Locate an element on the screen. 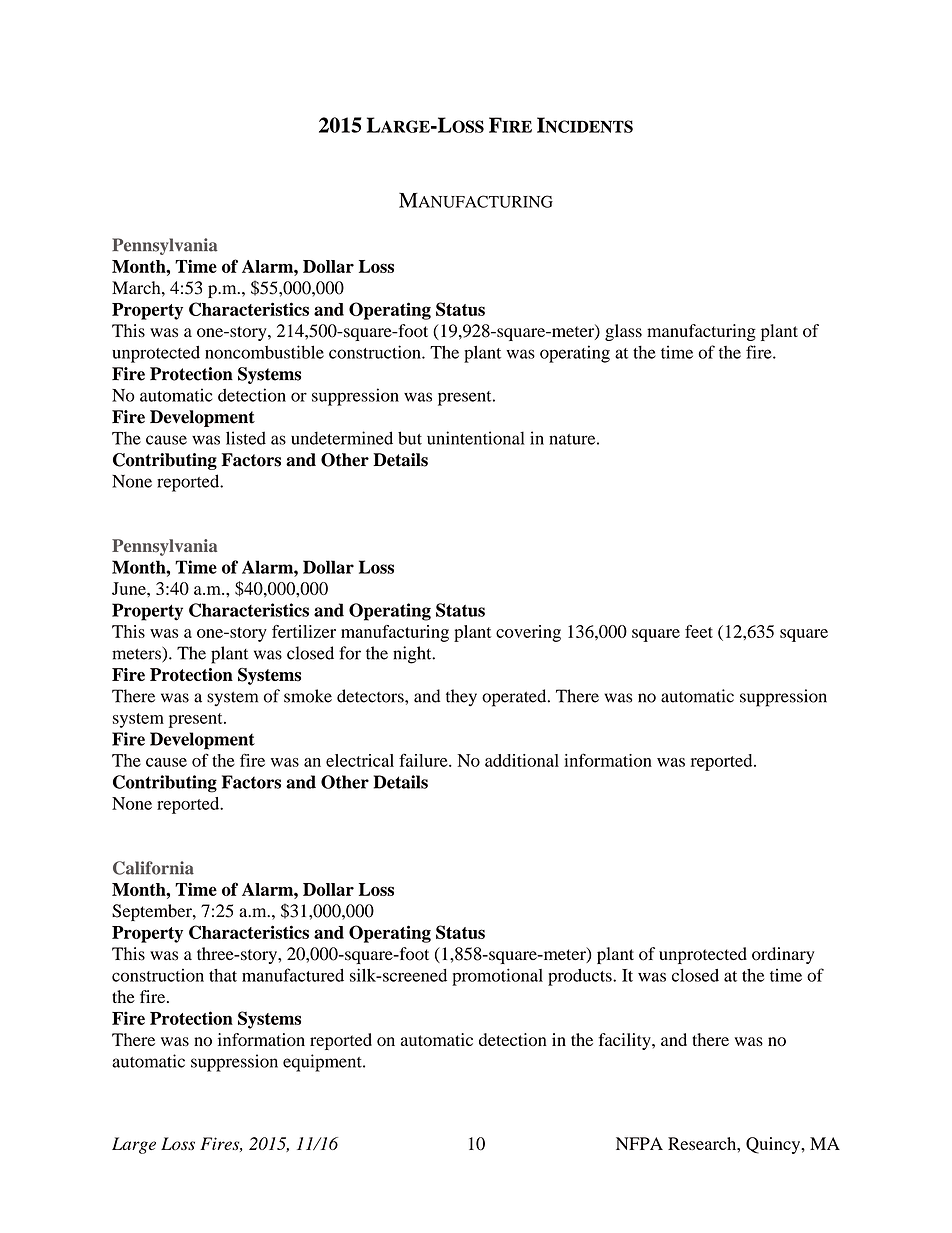  listed is located at coordinates (246, 438).
